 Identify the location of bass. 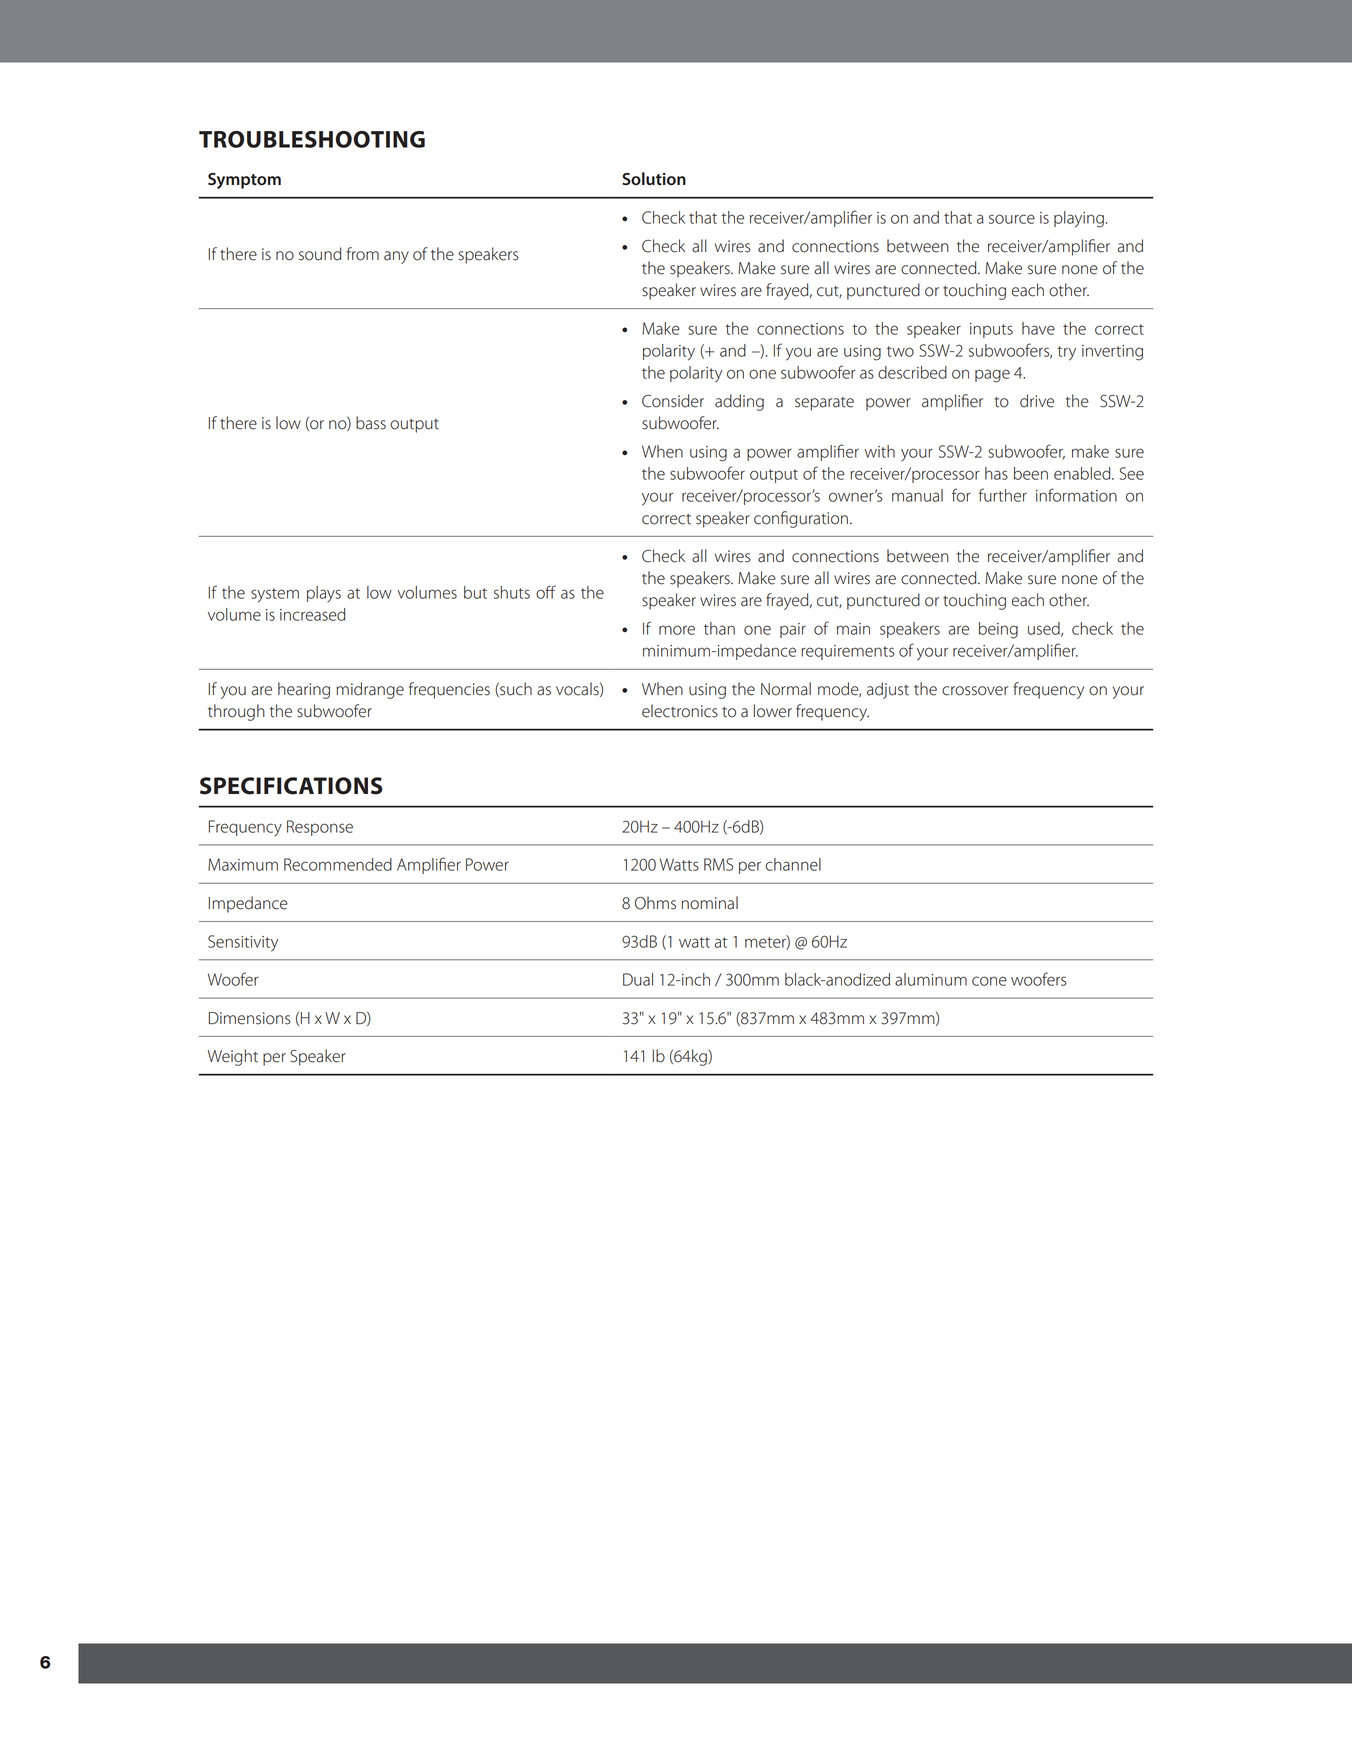
(371, 423).
